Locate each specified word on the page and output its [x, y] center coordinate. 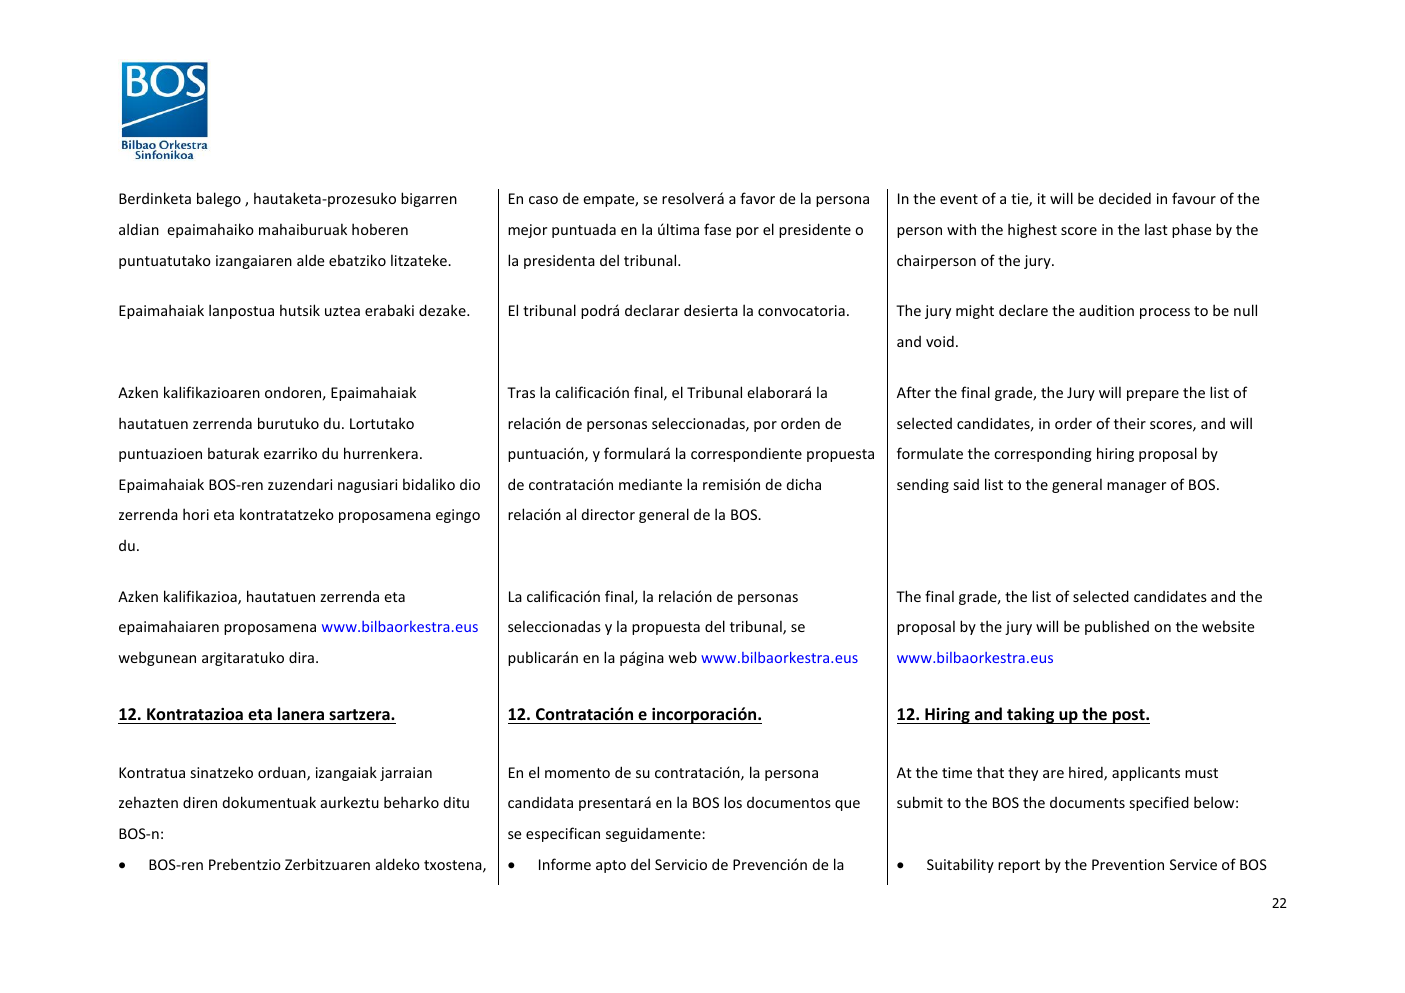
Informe [565, 864]
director [608, 514]
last [1156, 229]
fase [717, 229]
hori [196, 514]
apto [611, 866]
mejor [527, 231]
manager [1136, 487]
